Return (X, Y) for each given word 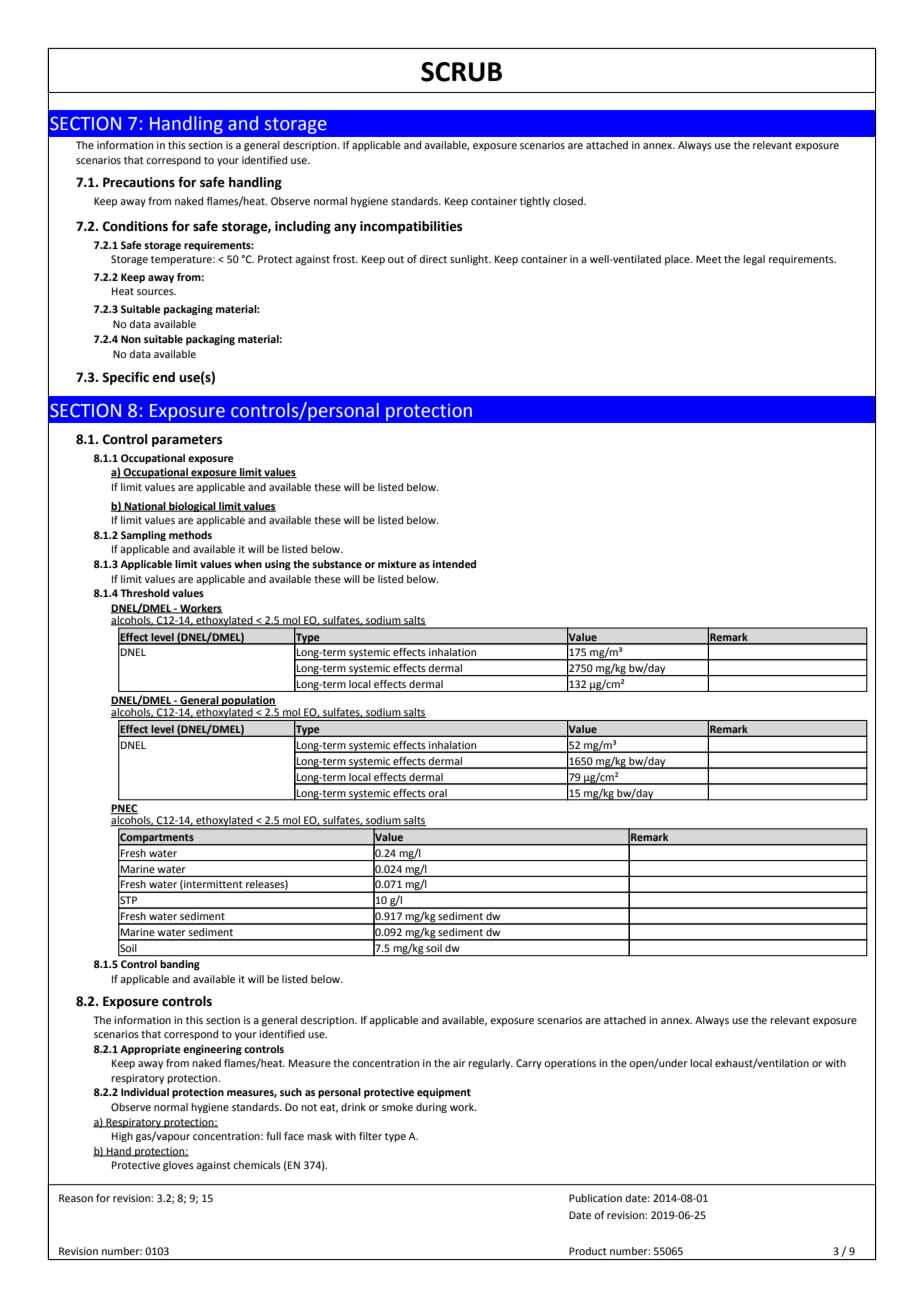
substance (337, 564)
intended (454, 564)
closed (569, 201)
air (459, 1063)
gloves (178, 1166)
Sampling (143, 536)
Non (131, 339)
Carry (529, 1064)
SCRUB (461, 72)
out (396, 259)
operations (570, 1064)
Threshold (144, 593)
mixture (397, 564)
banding (180, 965)
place (678, 260)
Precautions (139, 182)
